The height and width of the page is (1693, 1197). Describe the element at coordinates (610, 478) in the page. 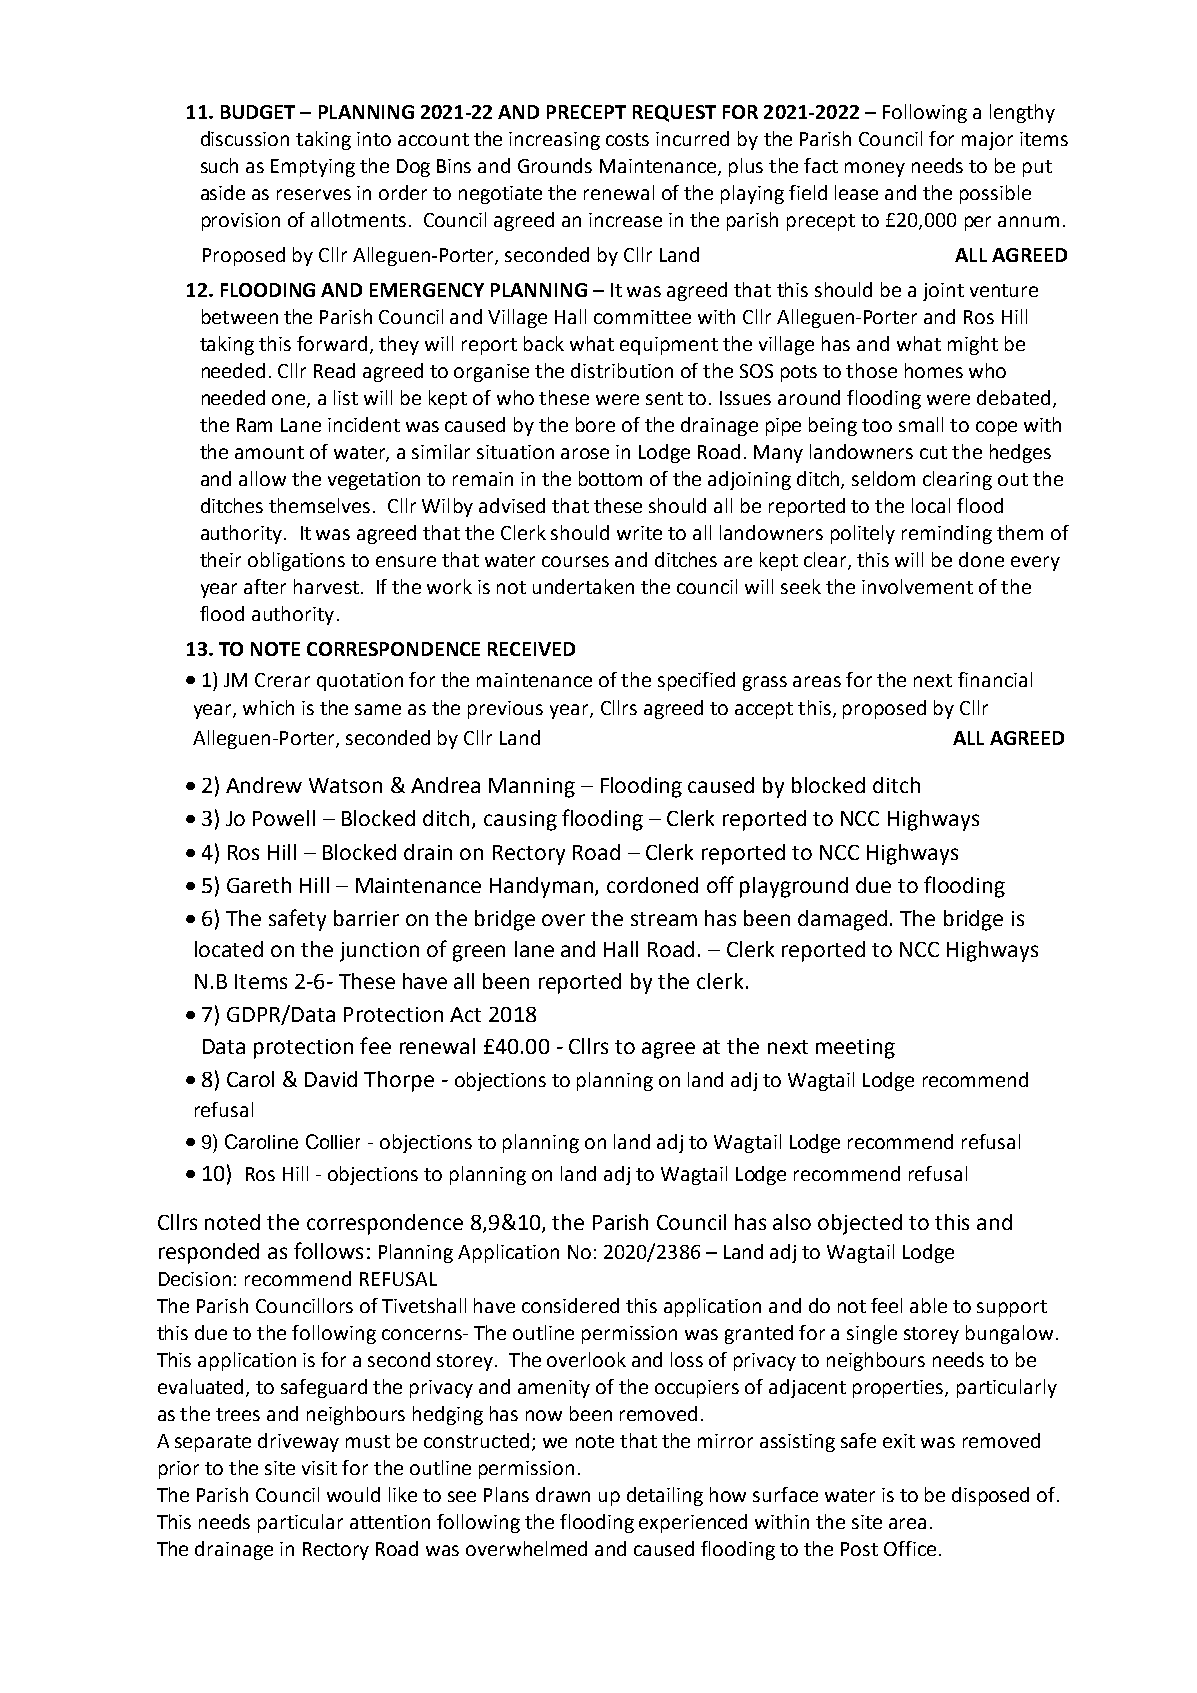

I see `bottom` at that location.
